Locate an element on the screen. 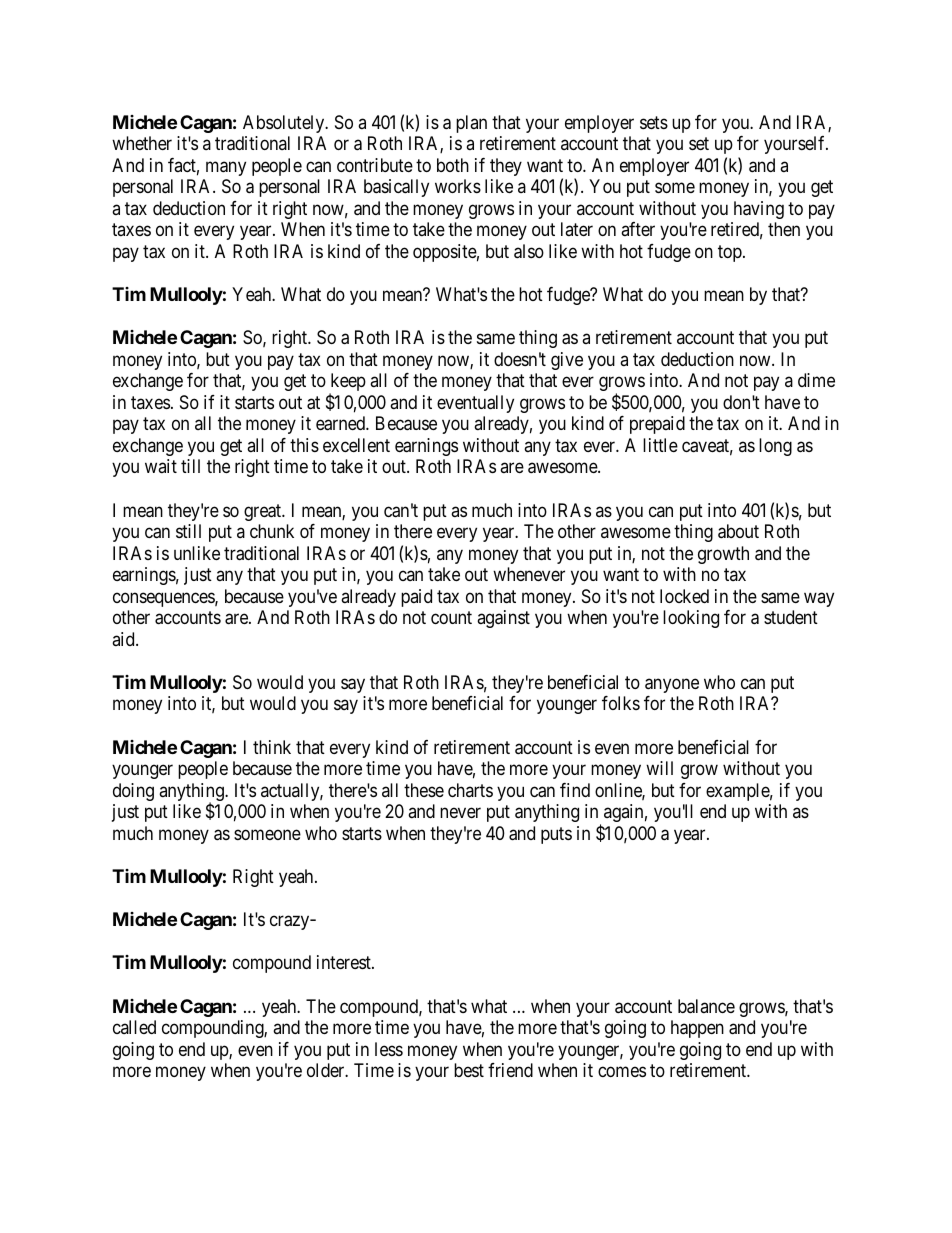 The image size is (952, 1233). chunk is located at coordinates (272, 531).
